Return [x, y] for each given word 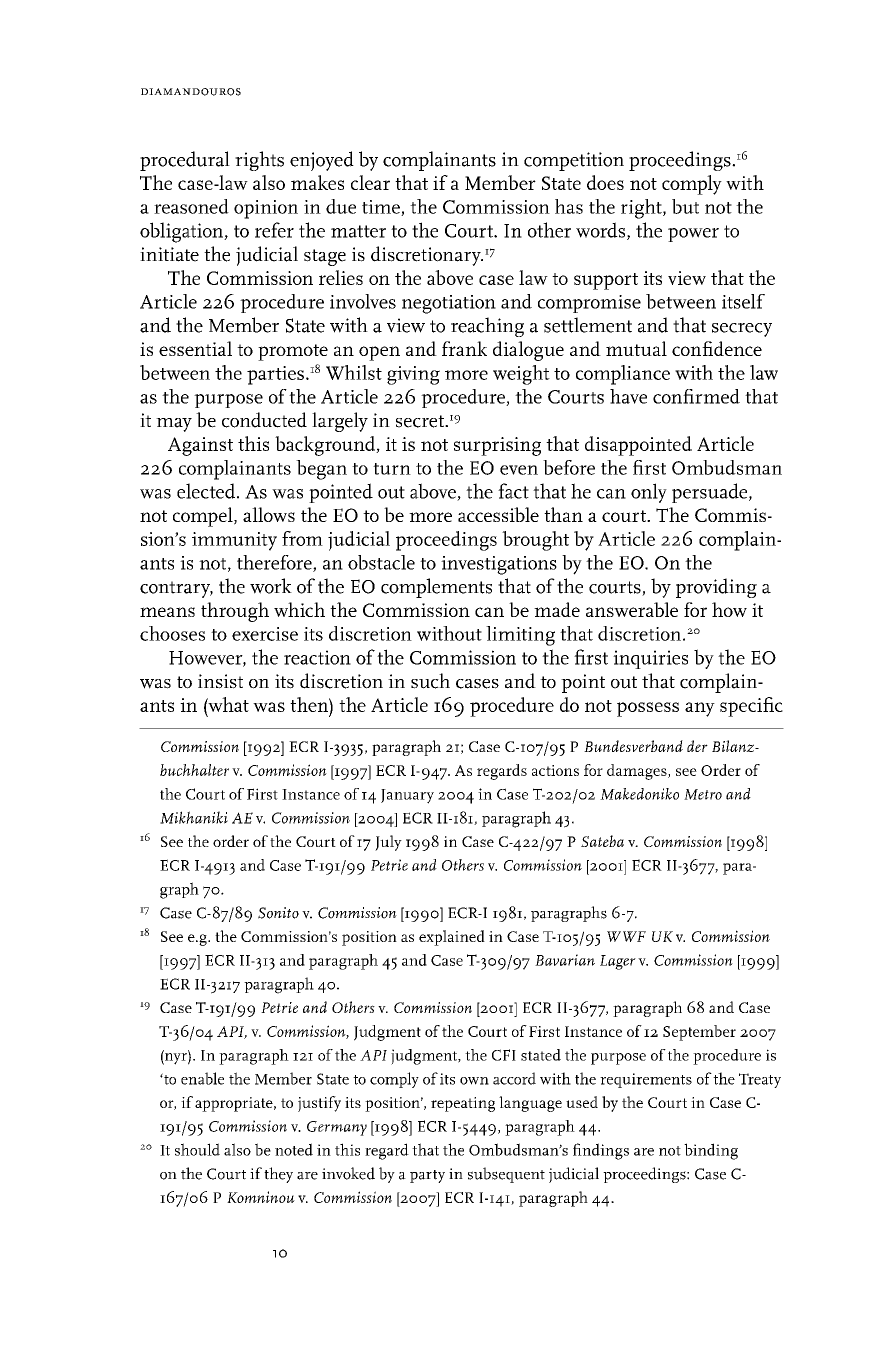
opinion [266, 209]
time [382, 208]
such [430, 681]
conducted [264, 420]
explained [452, 938]
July [388, 843]
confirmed [696, 396]
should [197, 1149]
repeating [463, 1104]
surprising [497, 446]
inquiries [650, 659]
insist [220, 681]
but [685, 206]
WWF [626, 936]
